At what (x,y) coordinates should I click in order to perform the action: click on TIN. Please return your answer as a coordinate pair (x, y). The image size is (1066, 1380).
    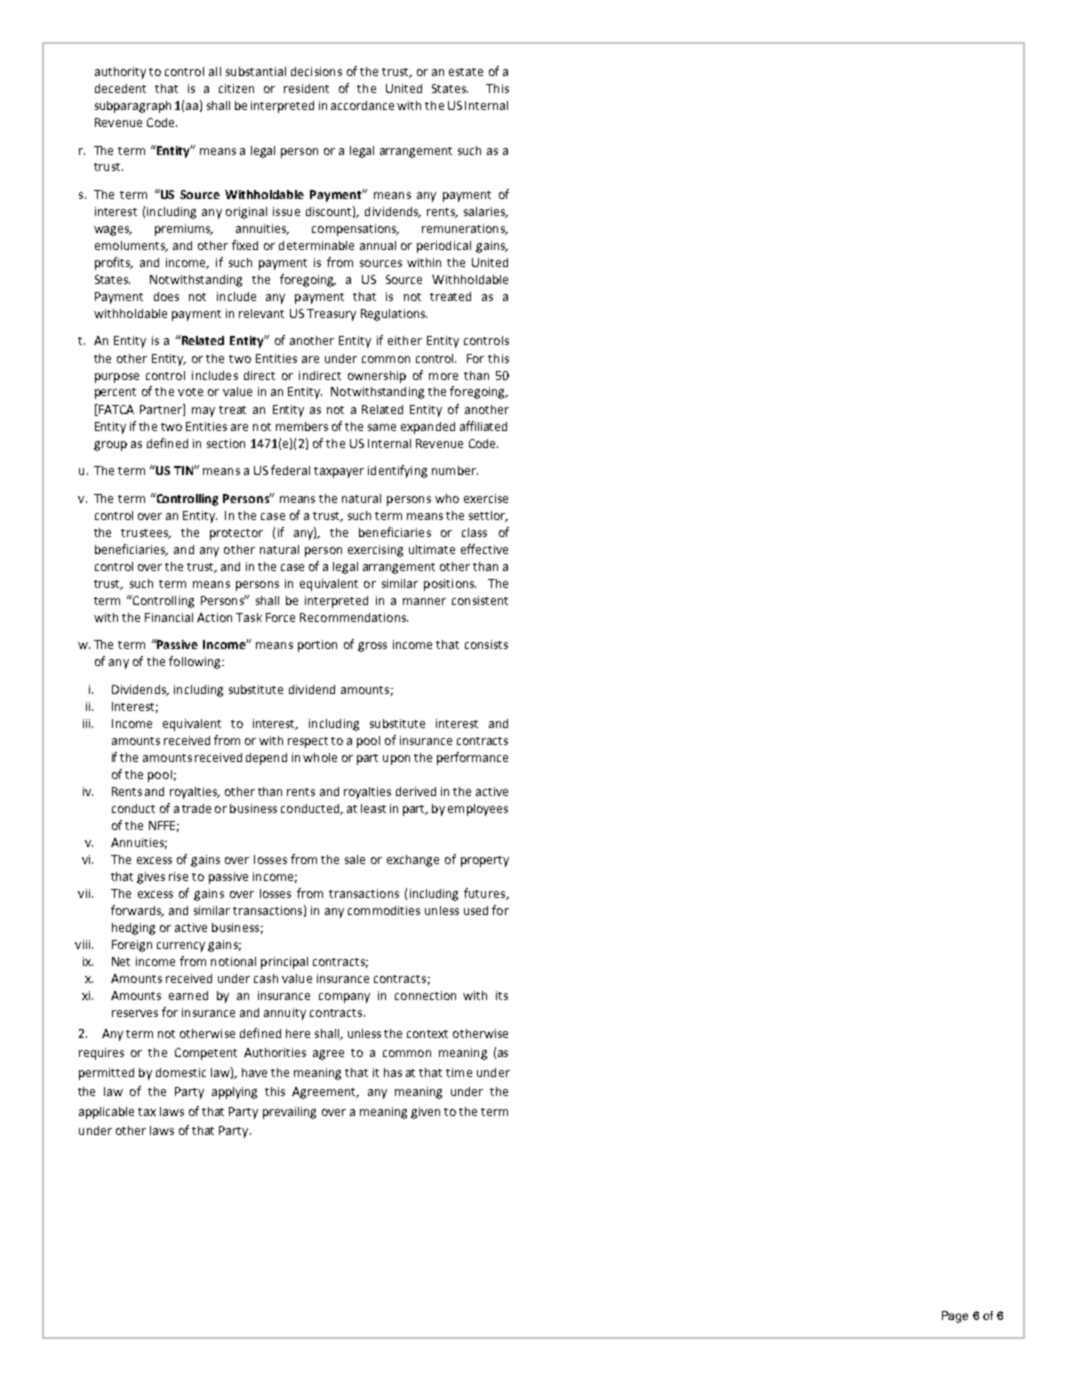
    Looking at the image, I should click on (184, 470).
